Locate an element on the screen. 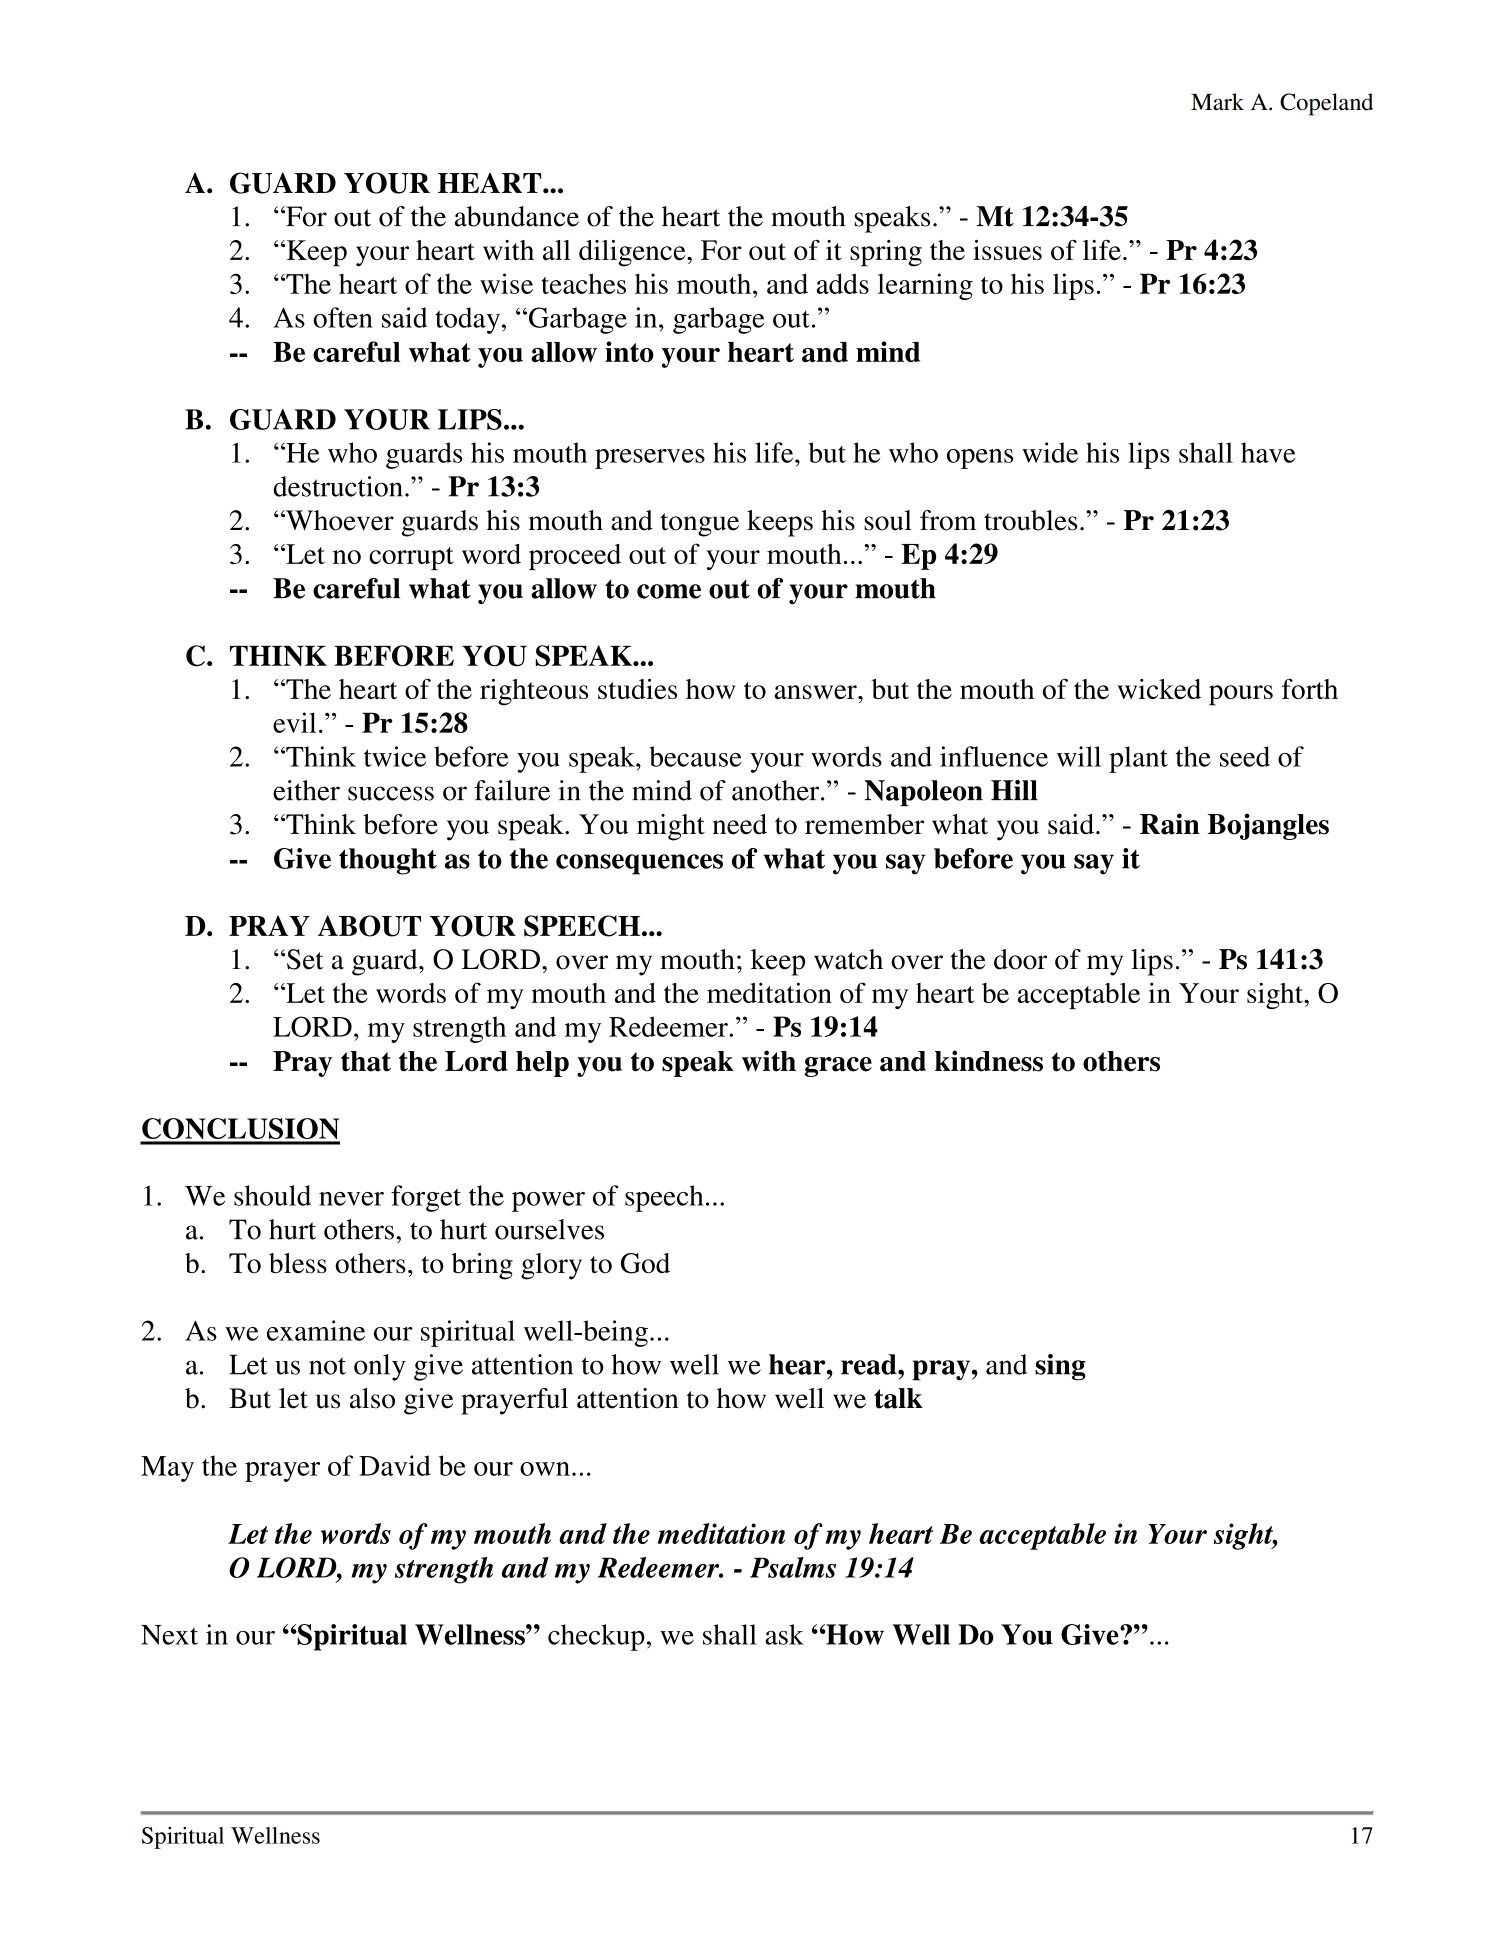 This screenshot has height=1938, width=1497. need is located at coordinates (740, 824).
